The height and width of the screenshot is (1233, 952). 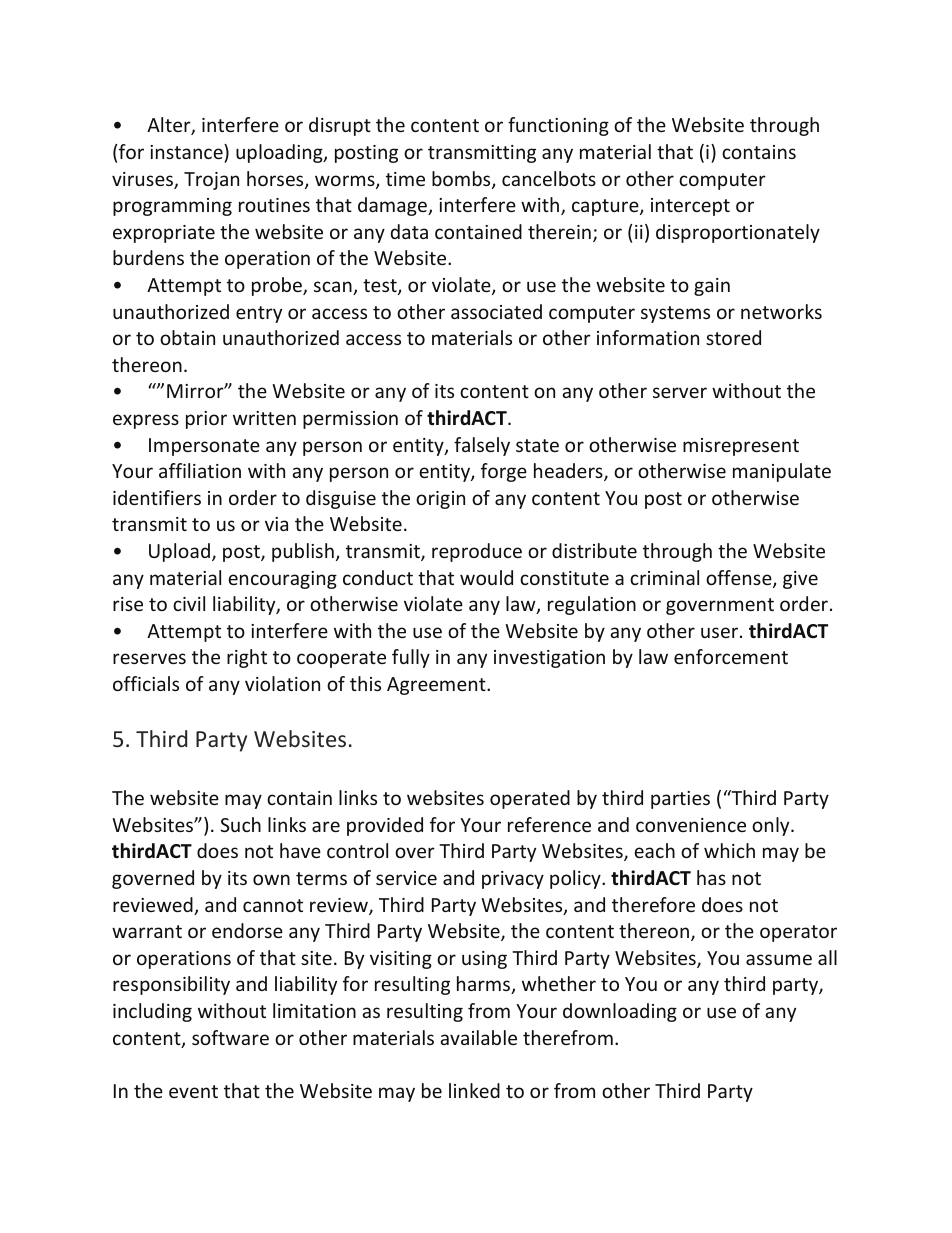 What do you see at coordinates (230, 1037) in the screenshot?
I see `software` at bounding box center [230, 1037].
